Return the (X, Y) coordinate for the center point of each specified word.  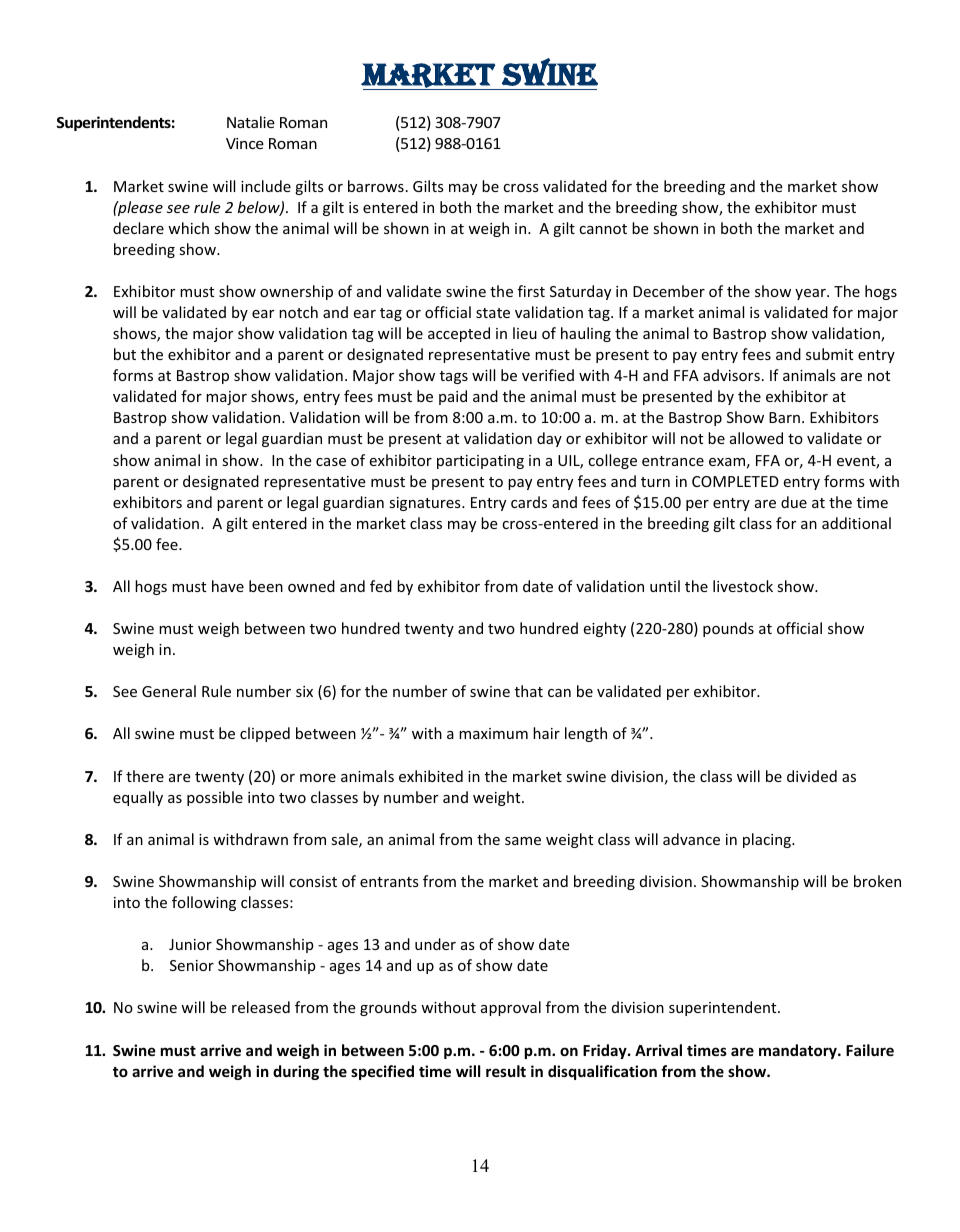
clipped (265, 734)
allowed (756, 438)
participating (480, 462)
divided (812, 776)
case (331, 462)
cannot (603, 229)
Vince (245, 143)
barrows (376, 186)
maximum (493, 733)
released (261, 1007)
